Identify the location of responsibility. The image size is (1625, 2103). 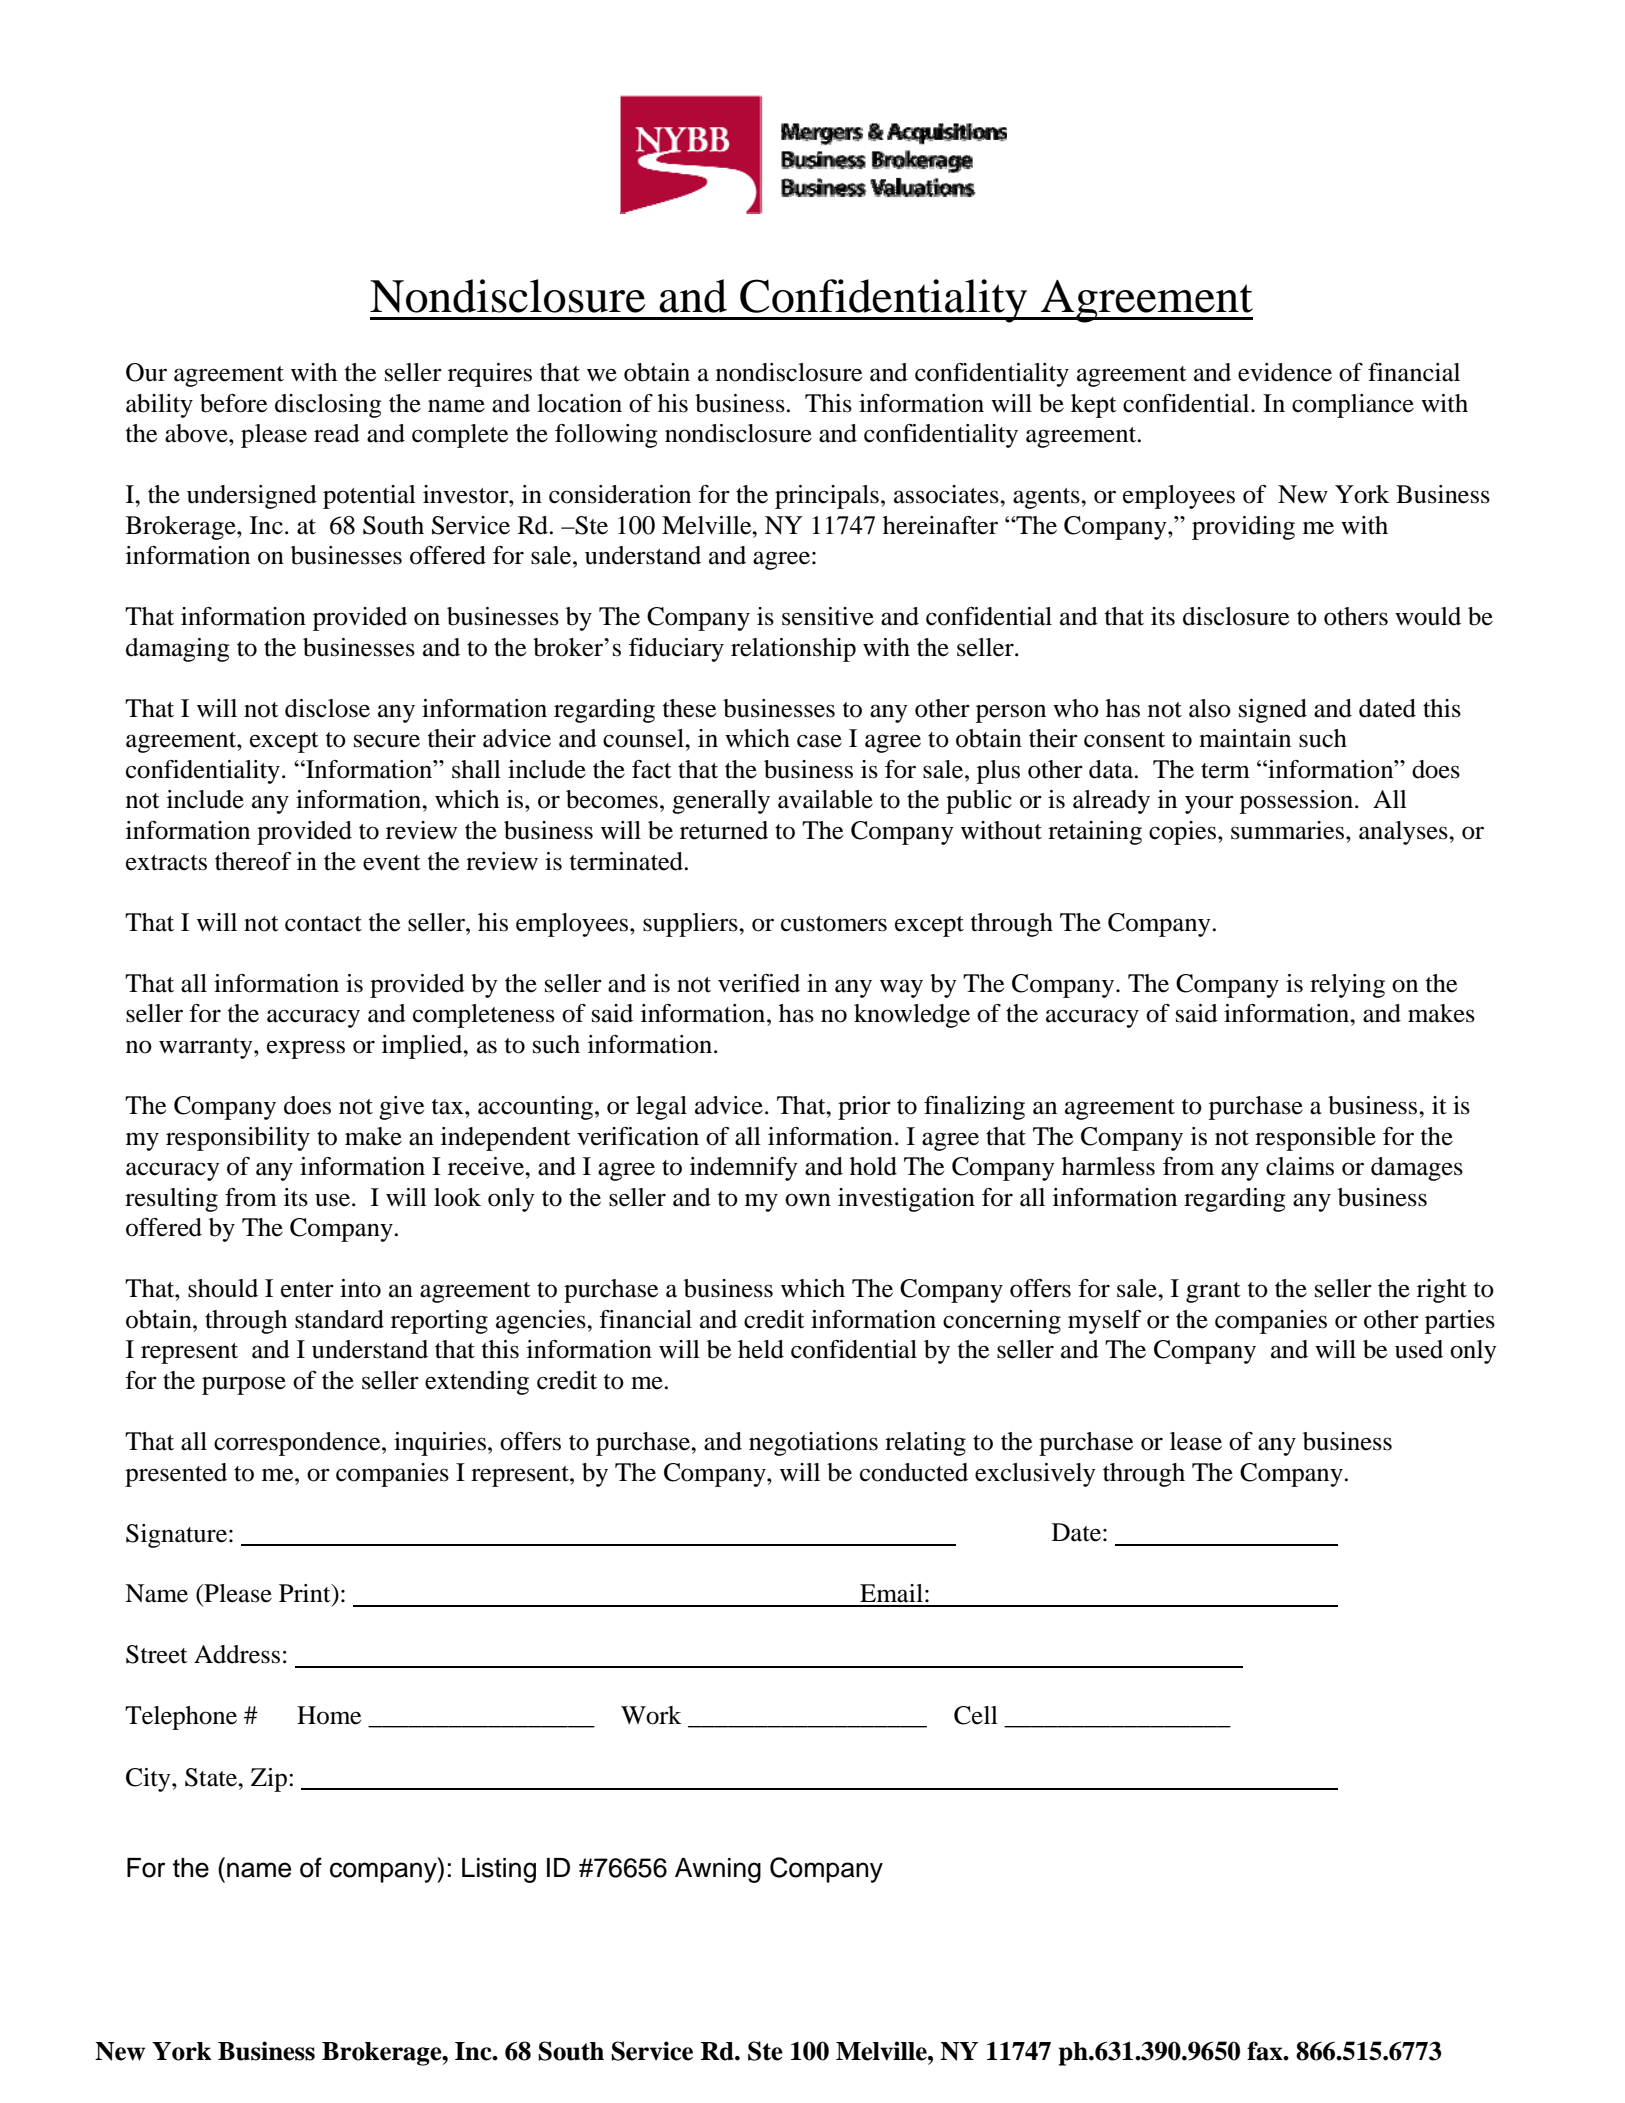
(238, 1139).
